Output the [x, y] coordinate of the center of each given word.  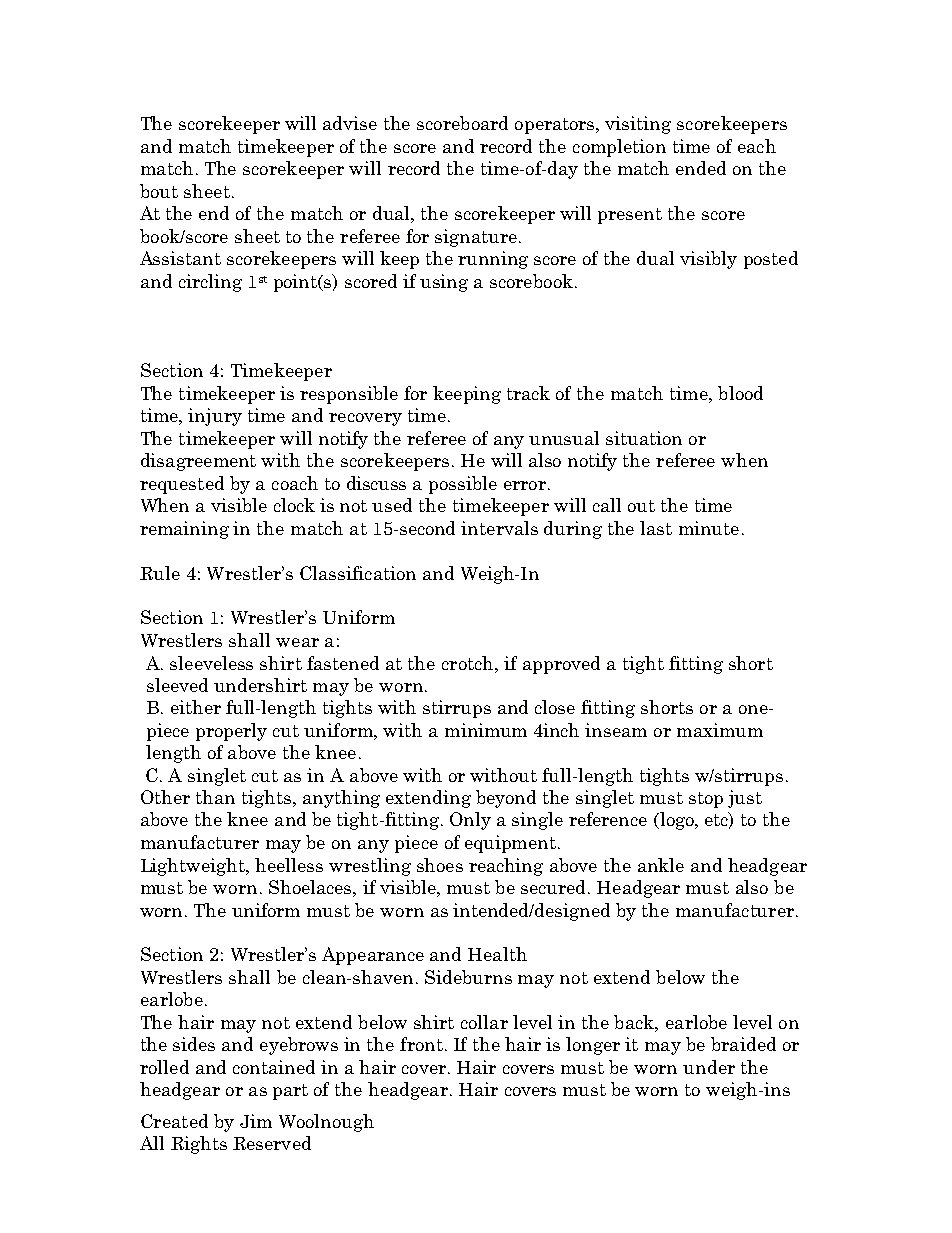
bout [159, 191]
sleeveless [211, 663]
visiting [638, 125]
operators [556, 126]
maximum [720, 730]
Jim [256, 1121]
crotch [469, 663]
